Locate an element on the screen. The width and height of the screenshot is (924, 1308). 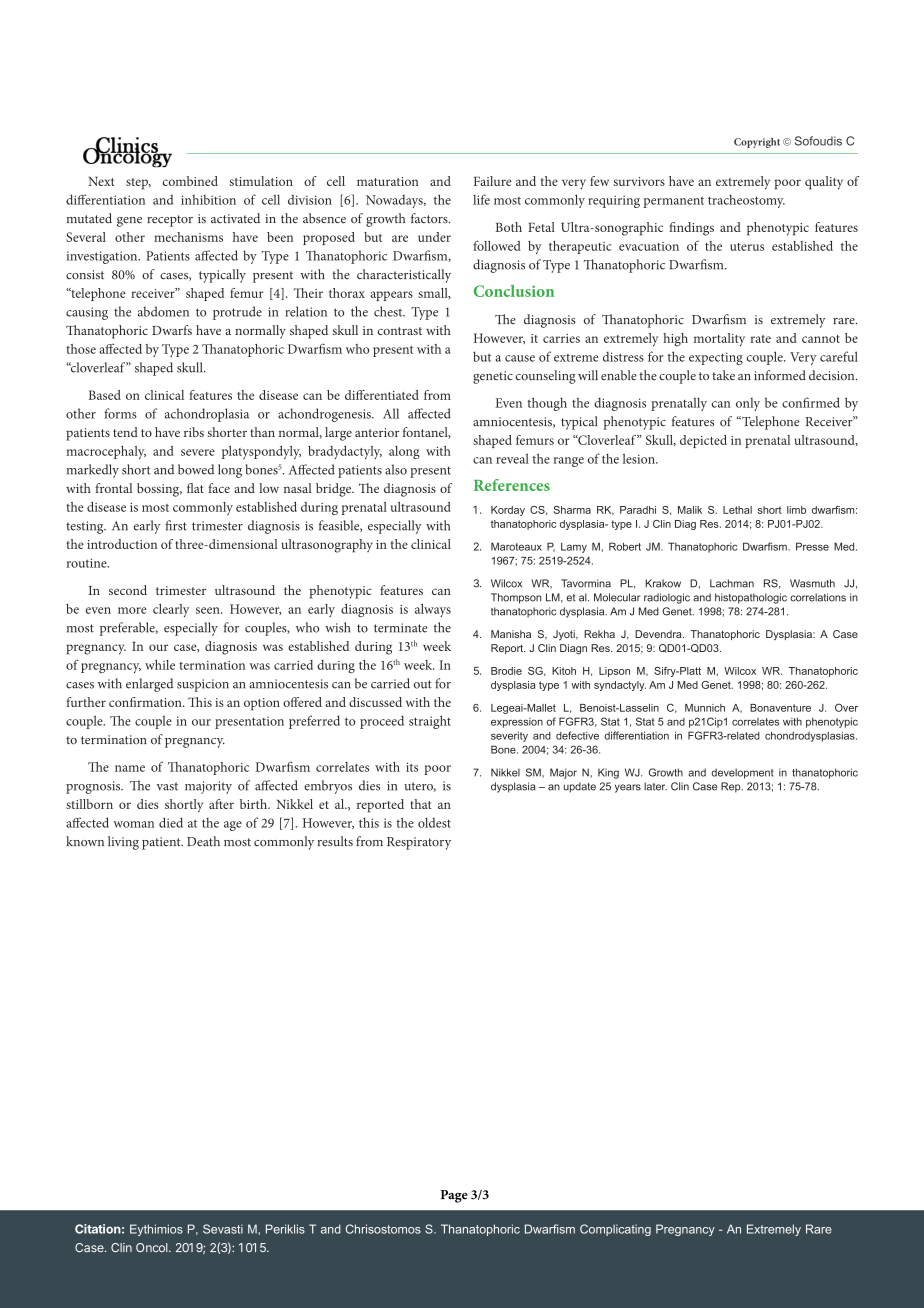
Page is located at coordinates (454, 1196).
